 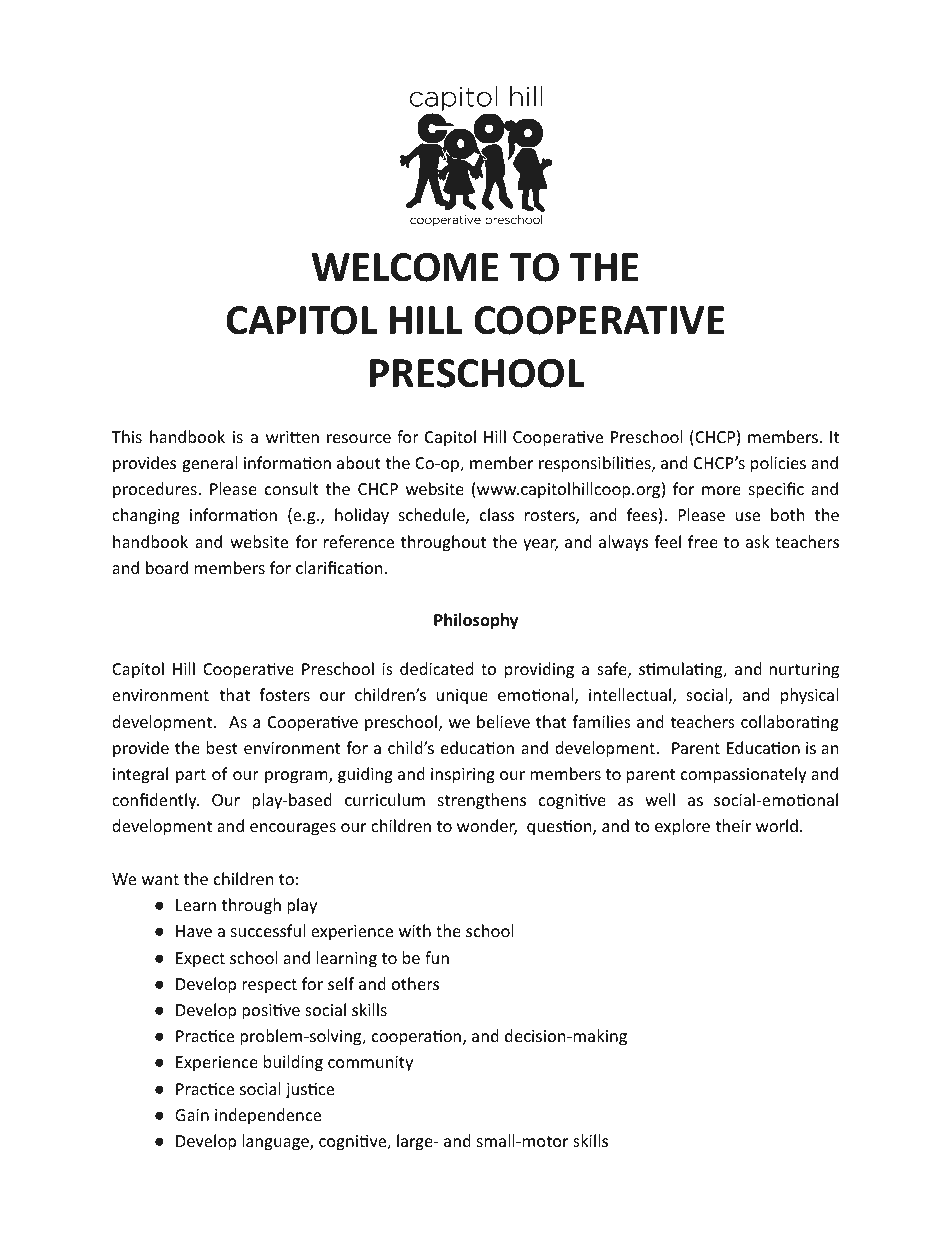 I want to click on unique, so click(x=462, y=697).
